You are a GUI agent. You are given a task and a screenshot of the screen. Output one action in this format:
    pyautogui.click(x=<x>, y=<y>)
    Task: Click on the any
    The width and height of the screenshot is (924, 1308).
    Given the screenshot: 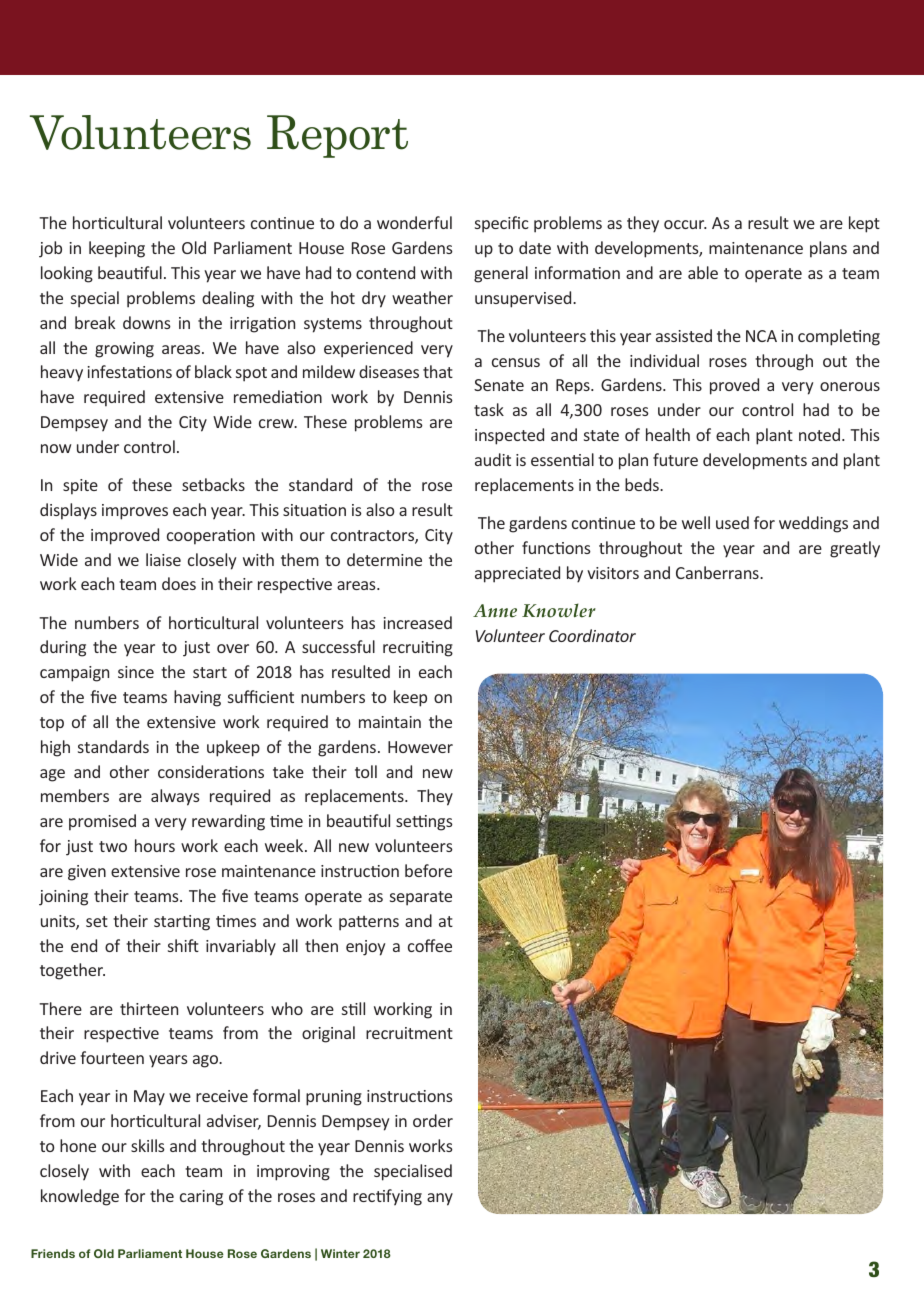 What is the action you would take?
    pyautogui.click(x=440, y=1199)
